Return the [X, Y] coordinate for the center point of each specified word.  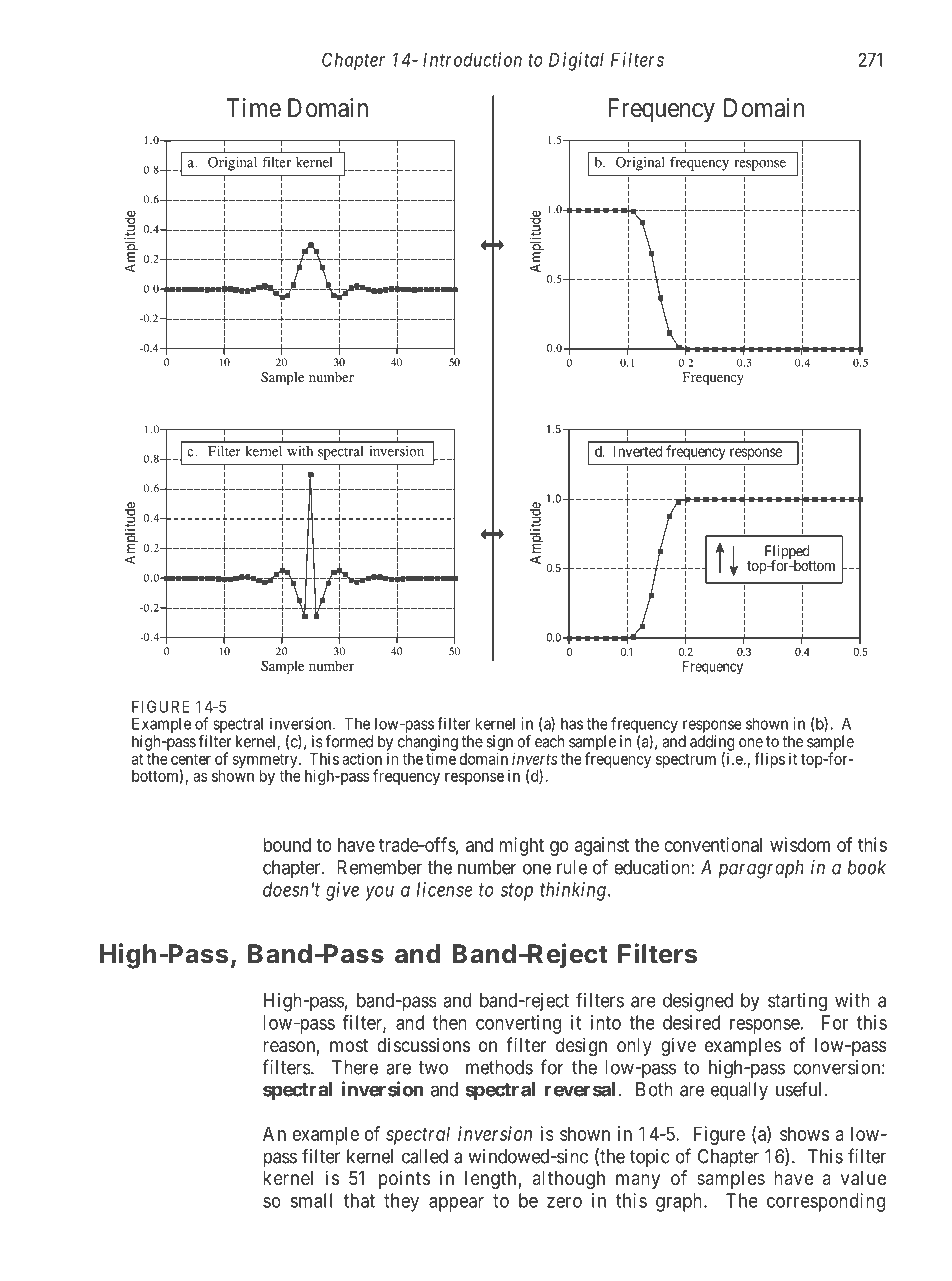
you [379, 893]
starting [797, 1002]
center [191, 759]
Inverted [638, 451]
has [572, 723]
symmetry [266, 762]
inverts [534, 758]
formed [349, 741]
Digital [576, 61]
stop [517, 892]
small [311, 1200]
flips [769, 760]
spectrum [686, 761]
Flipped [788, 553]
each [549, 741]
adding [712, 744]
